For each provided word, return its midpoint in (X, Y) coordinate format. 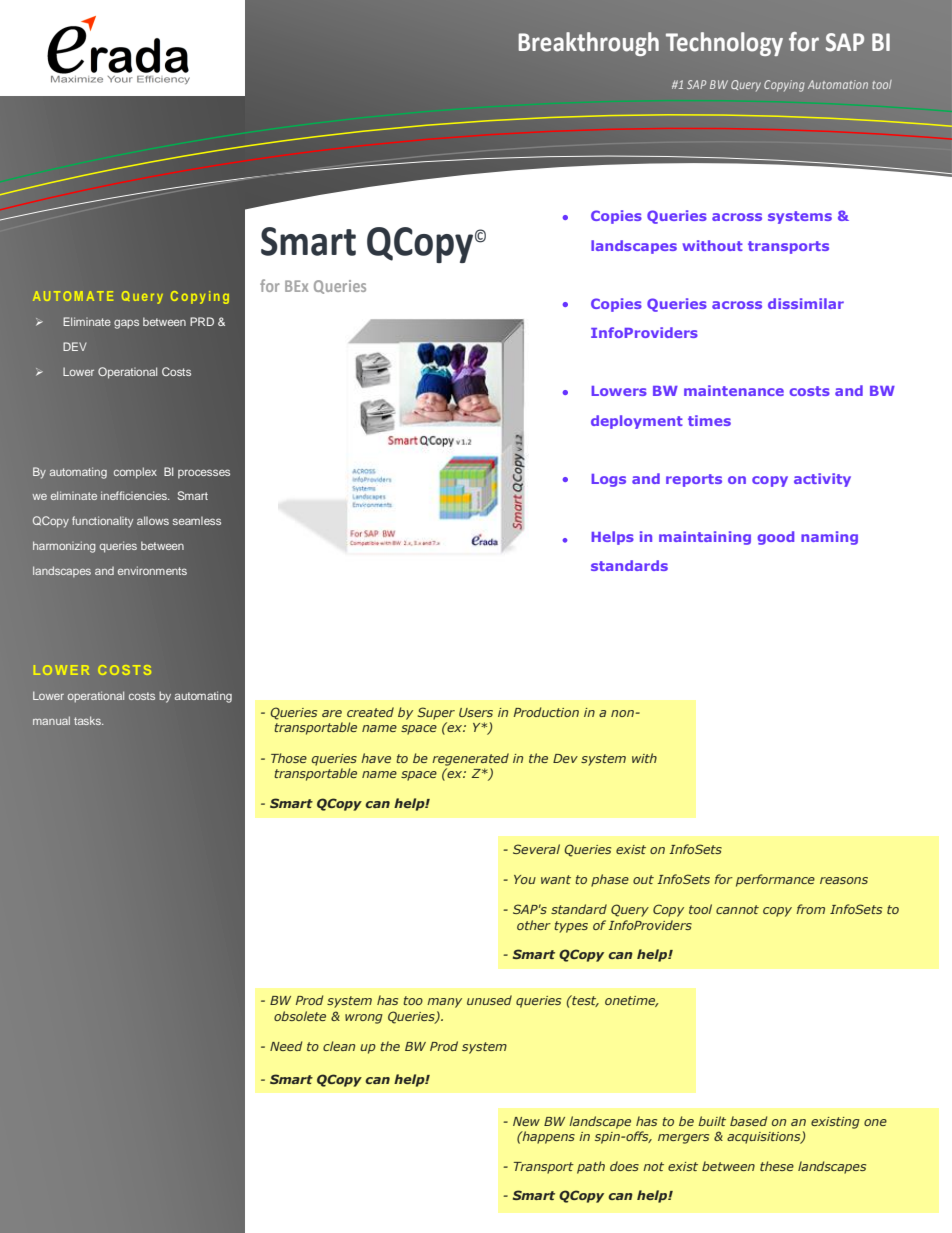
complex (135, 473)
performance (775, 880)
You (525, 879)
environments (152, 570)
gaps (126, 324)
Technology (724, 44)
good (776, 538)
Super (436, 713)
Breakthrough (589, 44)
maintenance (734, 390)
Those (289, 758)
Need (286, 1046)
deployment (637, 422)
